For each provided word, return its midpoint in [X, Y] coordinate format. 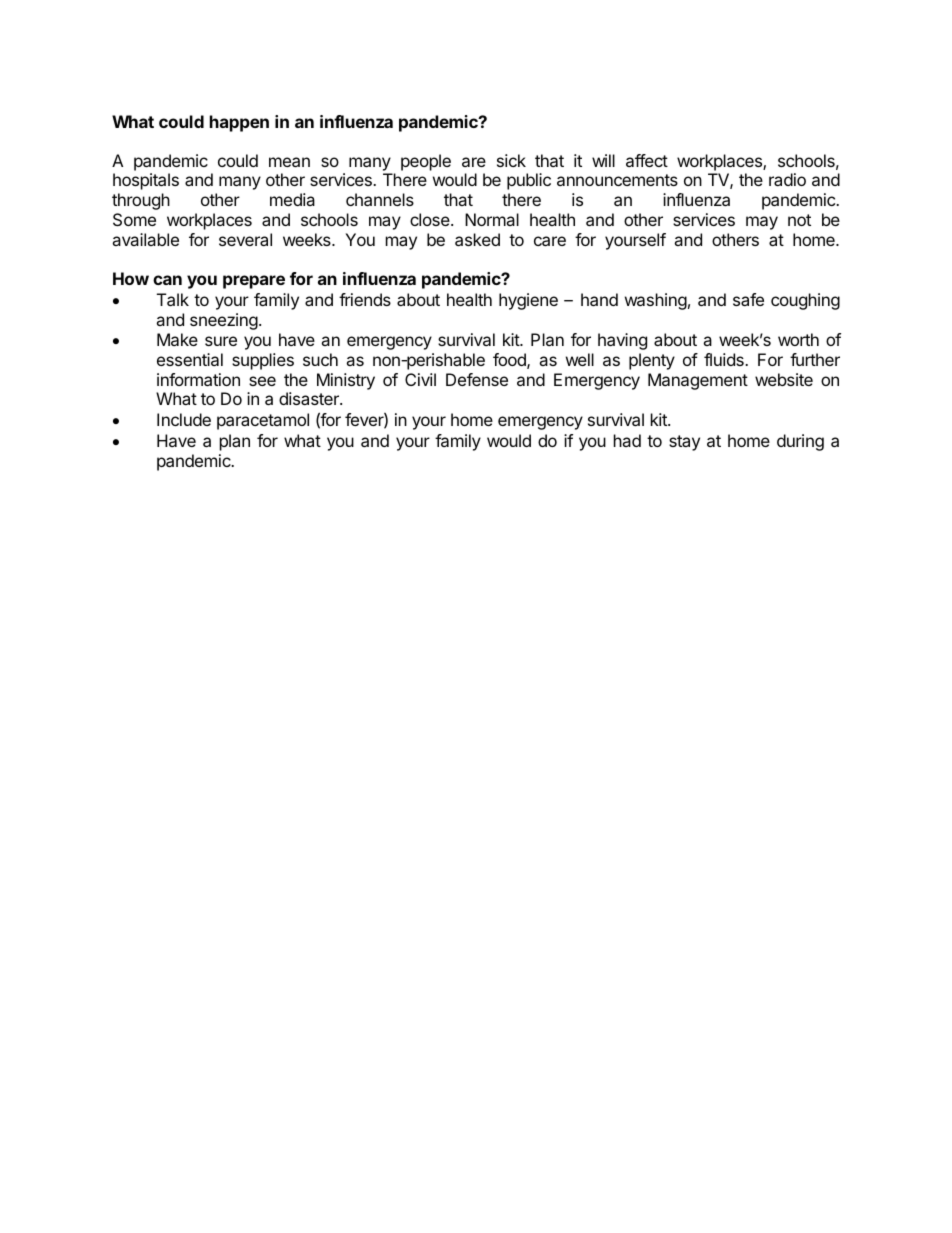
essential [190, 359]
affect [647, 160]
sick [511, 160]
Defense [477, 379]
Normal [492, 219]
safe [748, 299]
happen [239, 123]
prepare [254, 282]
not [799, 220]
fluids [725, 359]
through [141, 201]
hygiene [528, 301]
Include [184, 419]
